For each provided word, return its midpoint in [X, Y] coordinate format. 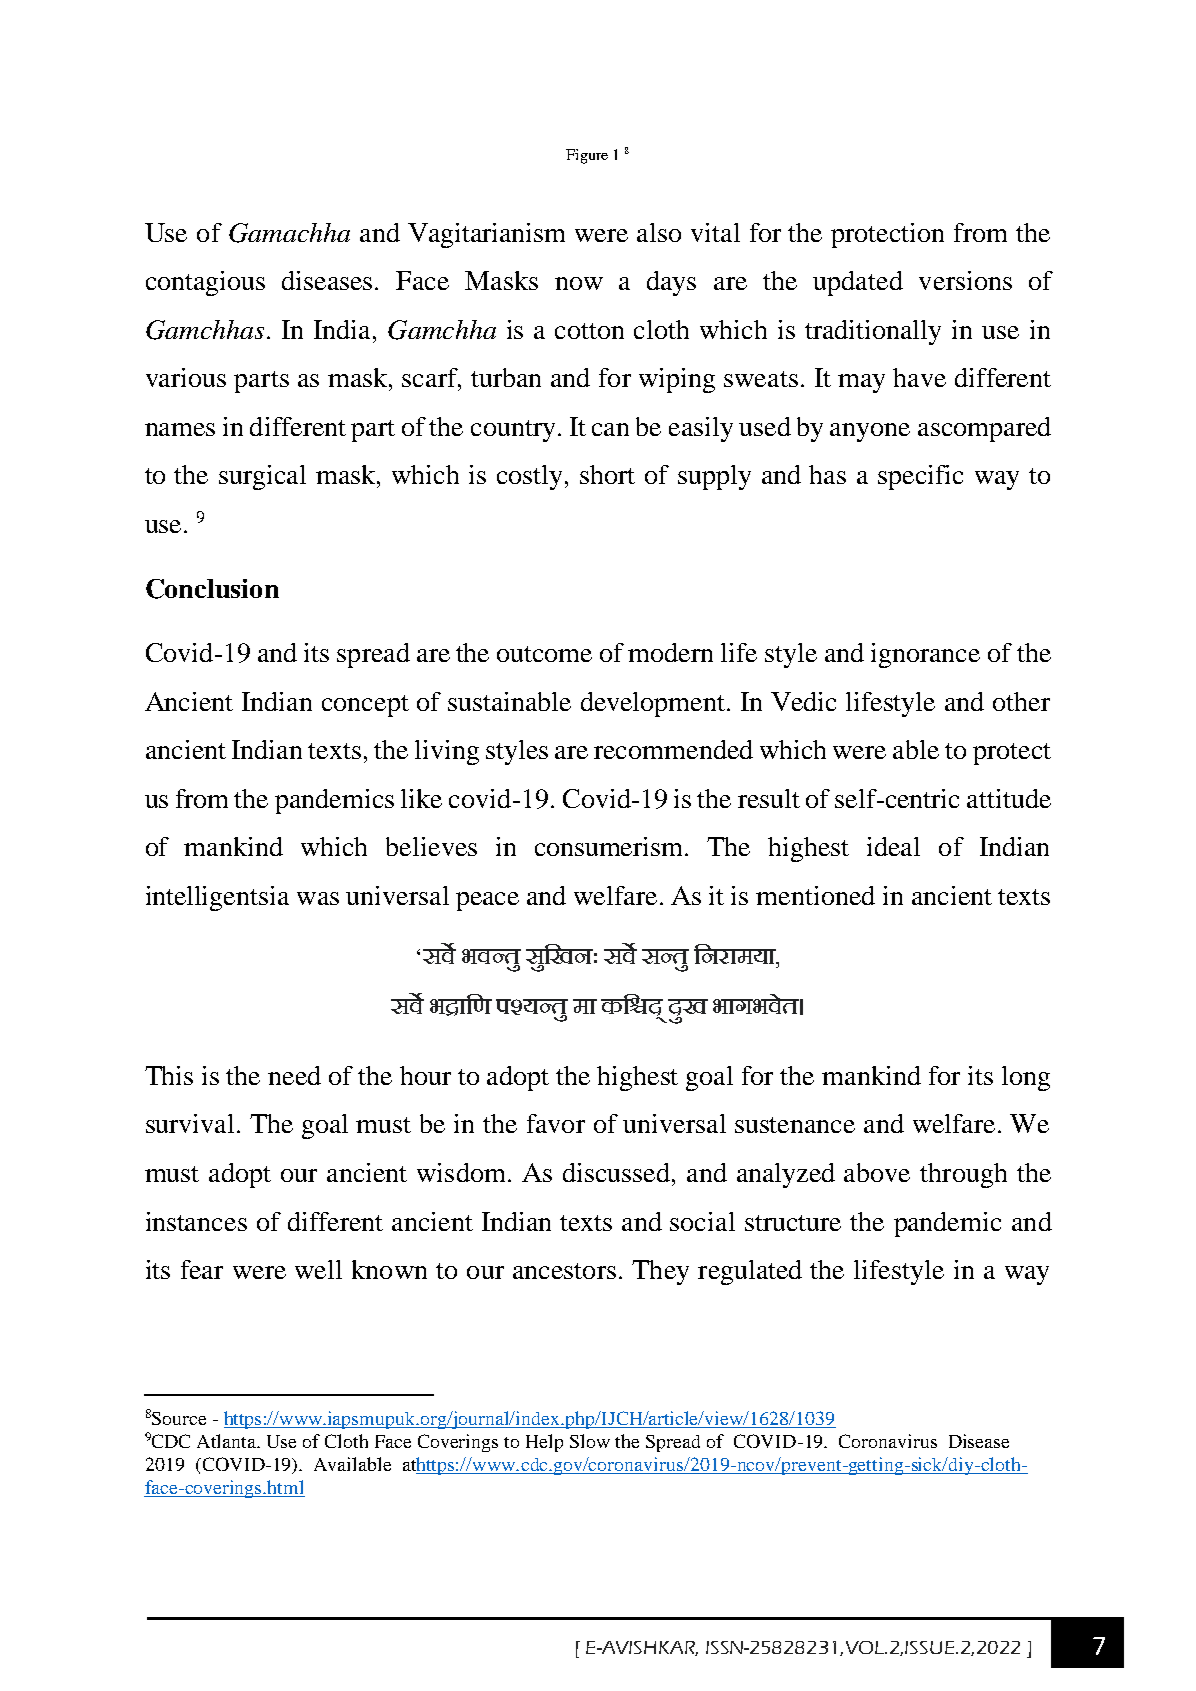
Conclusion [212, 589]
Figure [587, 156]
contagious [205, 283]
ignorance [925, 655]
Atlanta [228, 1441]
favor [556, 1123]
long [1026, 1078]
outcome [544, 654]
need [294, 1075]
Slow [590, 1441]
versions [965, 280]
